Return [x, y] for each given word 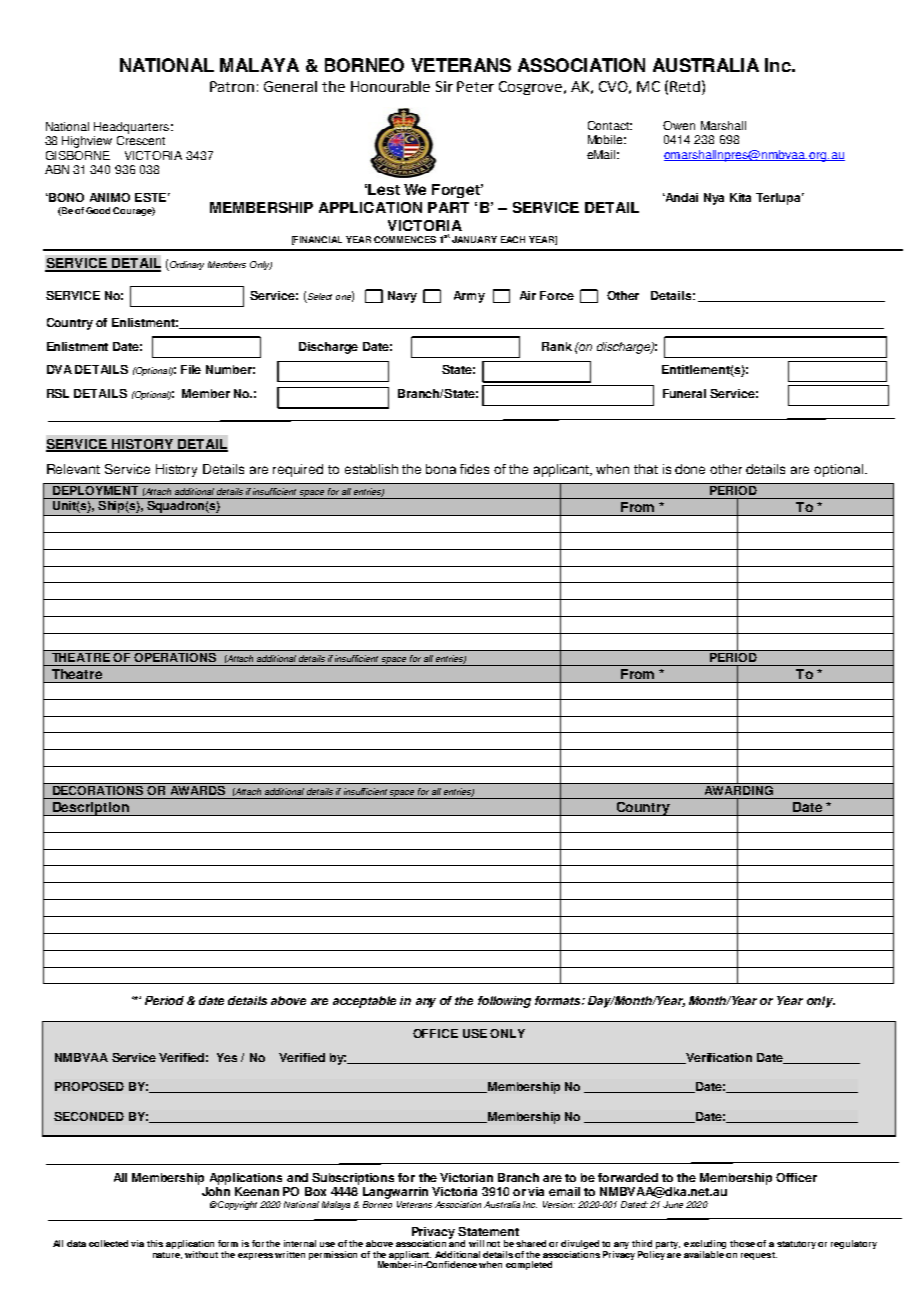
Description [91, 809]
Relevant [73, 469]
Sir [444, 86]
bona [441, 469]
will [476, 1243]
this [155, 1243]
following [504, 1002]
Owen [679, 125]
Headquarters [131, 128]
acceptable [364, 1002]
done [690, 469]
